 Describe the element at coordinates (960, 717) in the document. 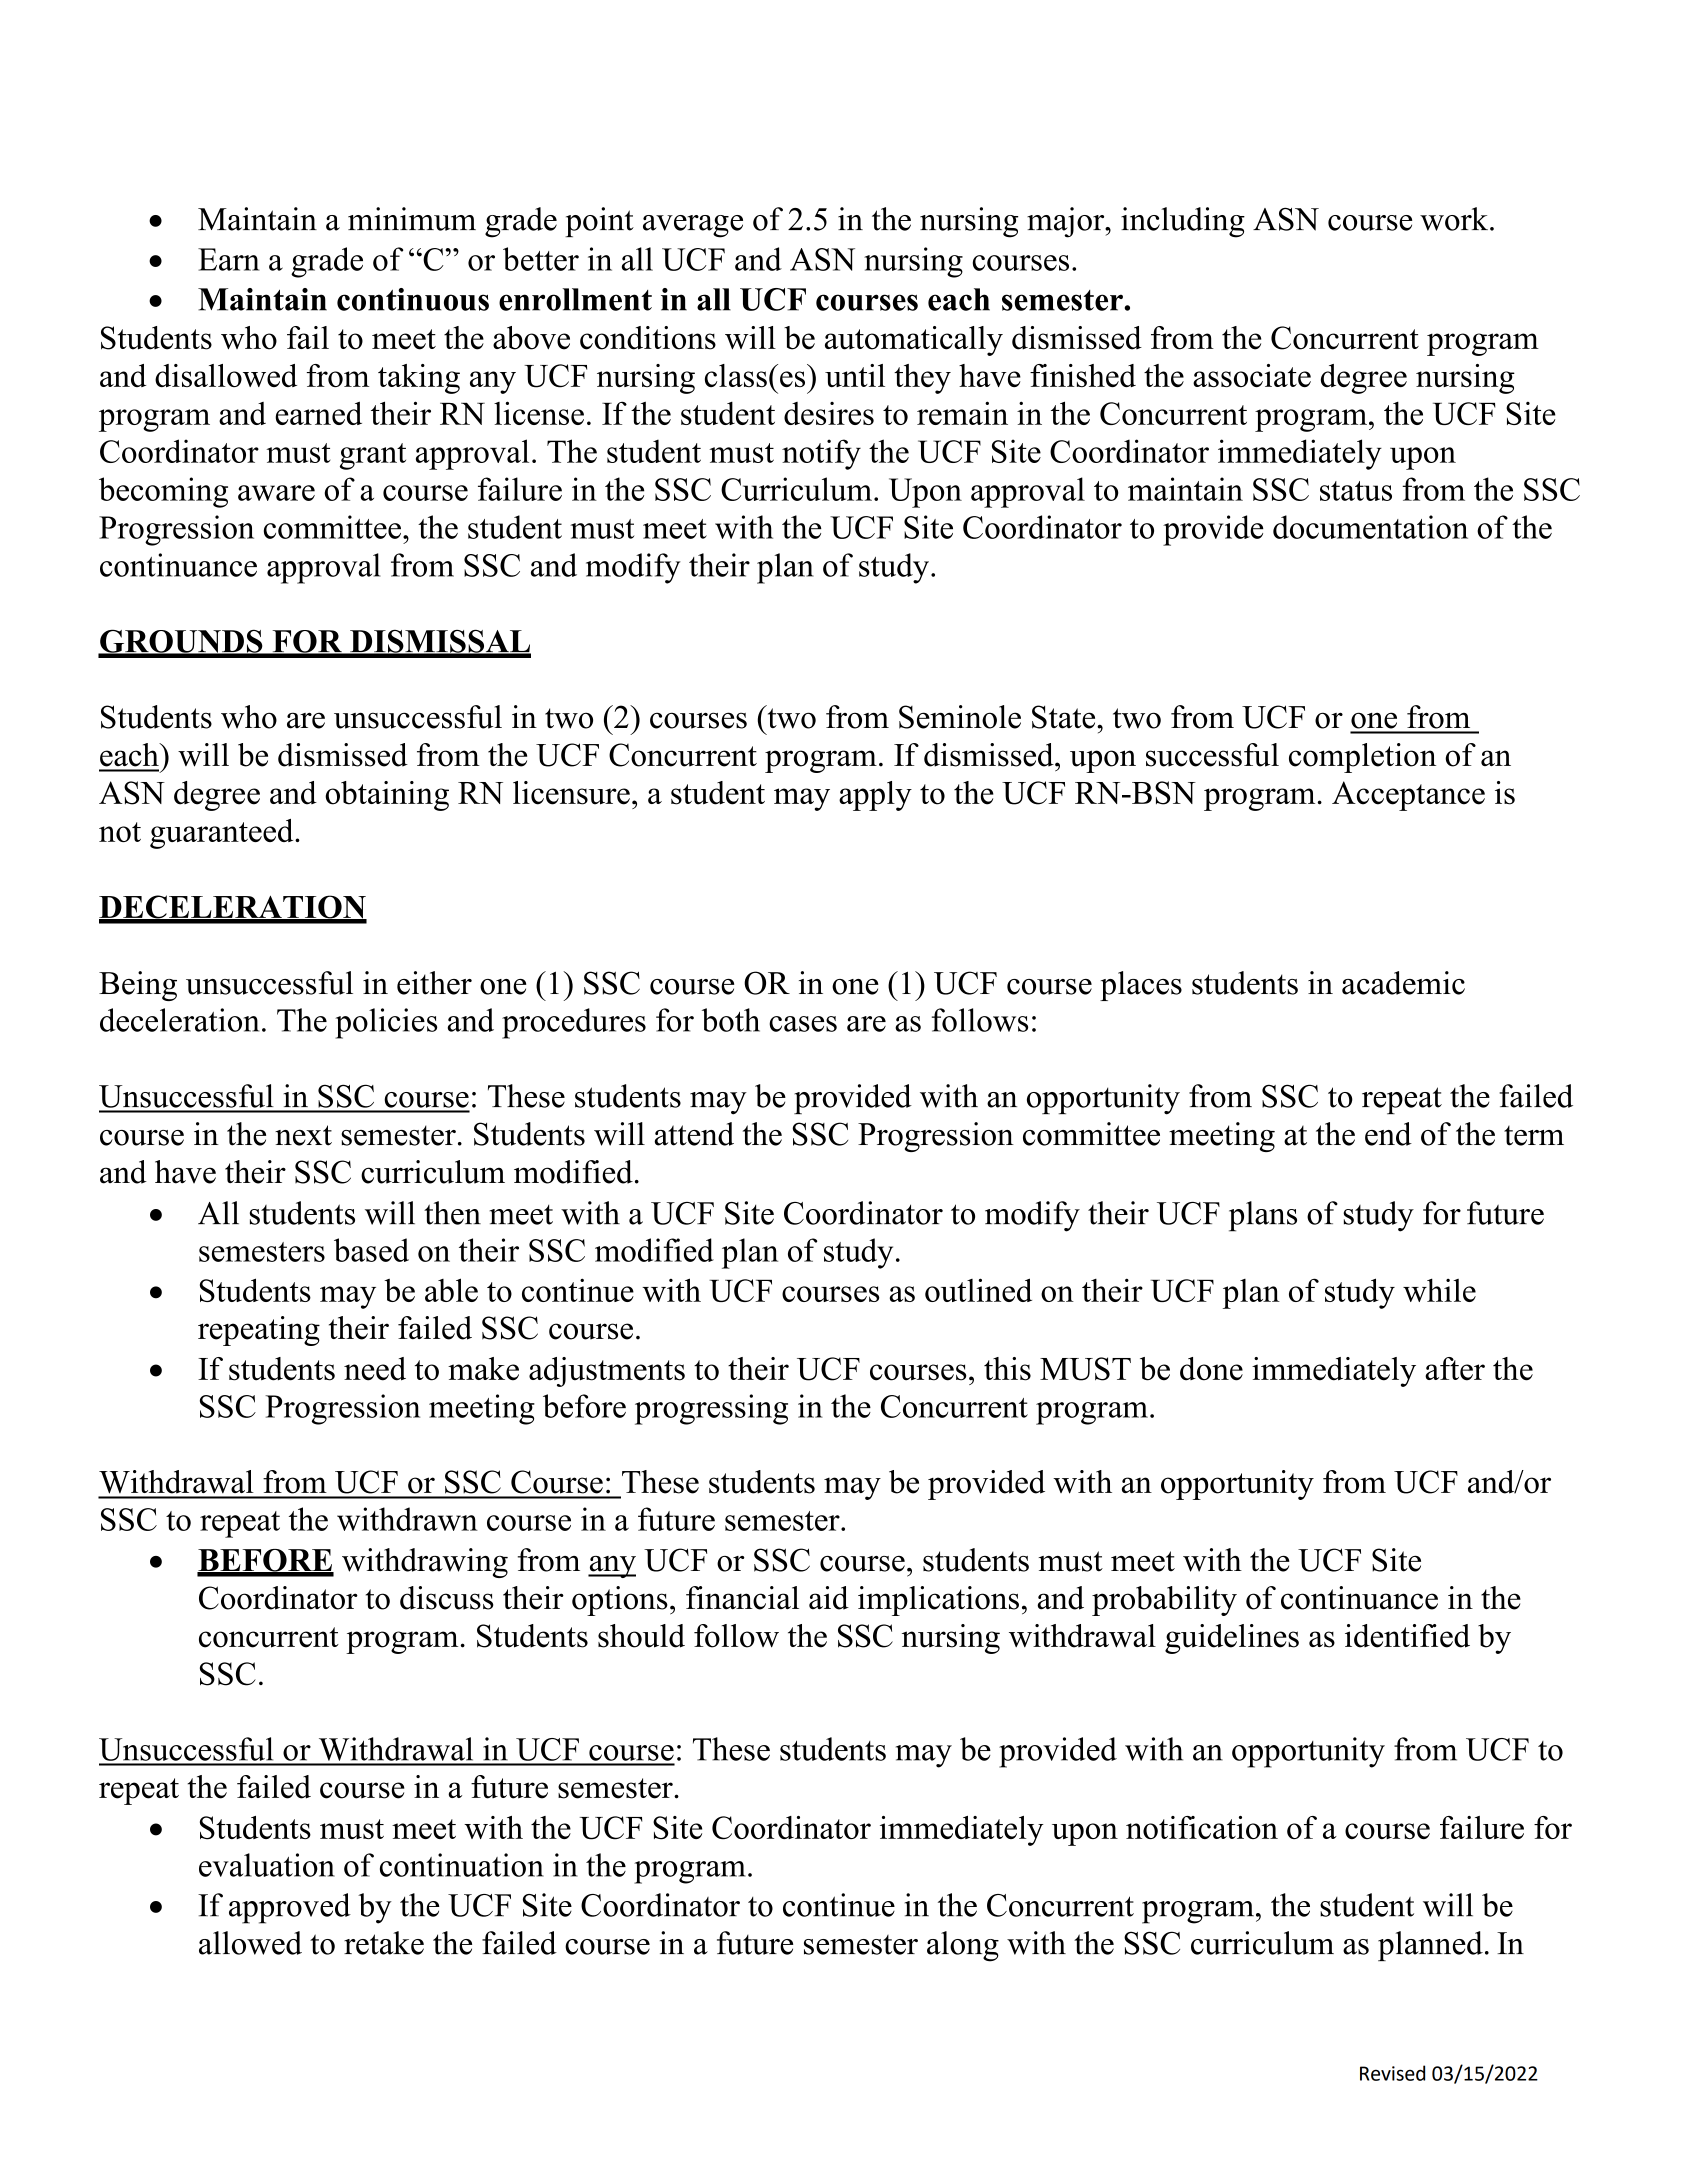

I see `Seminole` at that location.
